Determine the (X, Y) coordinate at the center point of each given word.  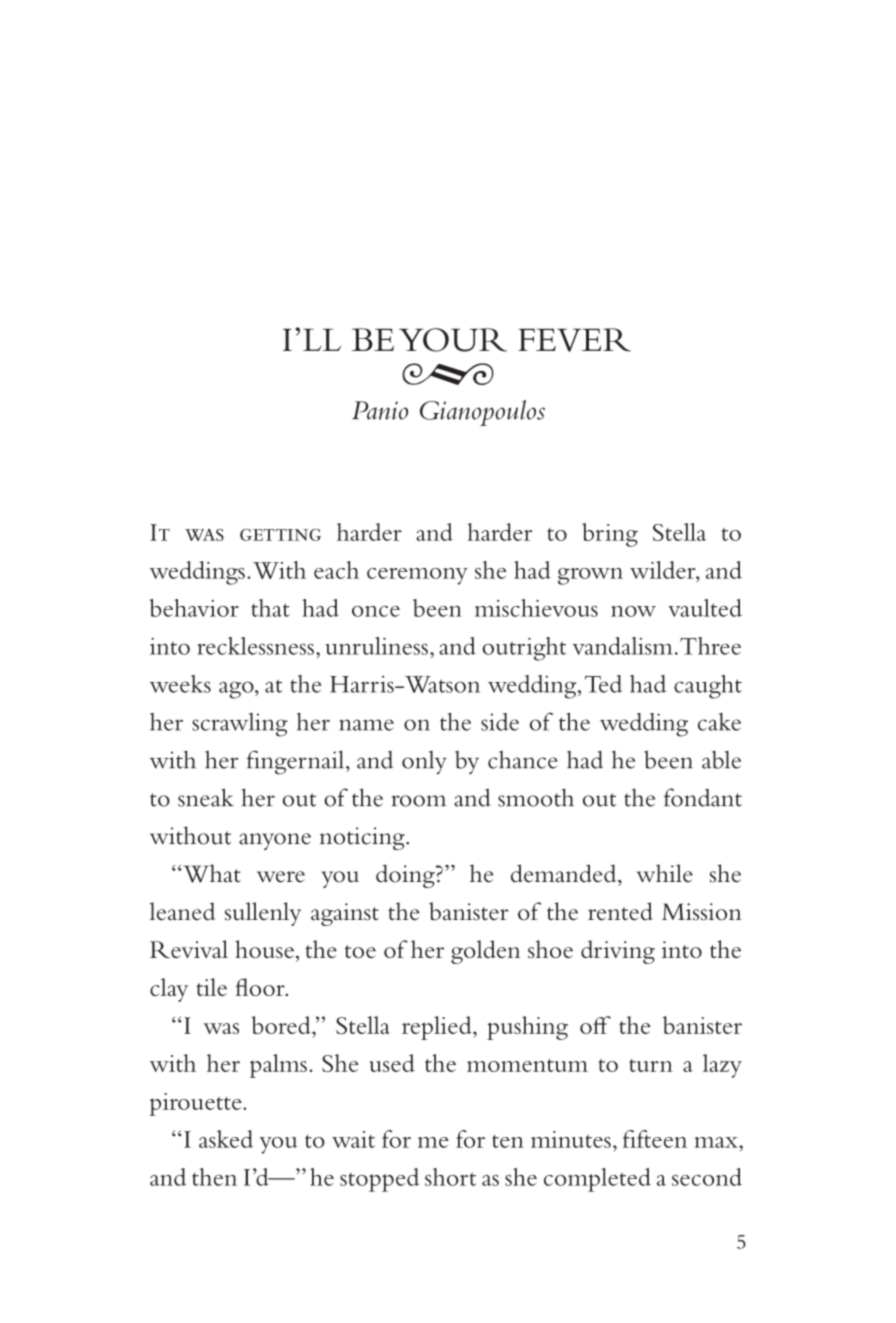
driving (618, 952)
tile (211, 987)
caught (708, 687)
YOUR (453, 340)
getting (280, 535)
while (664, 873)
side (500, 722)
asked (226, 1139)
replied (438, 1028)
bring (610, 535)
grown (590, 576)
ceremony (417, 576)
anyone (275, 841)
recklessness (256, 646)
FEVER (575, 340)
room (419, 801)
